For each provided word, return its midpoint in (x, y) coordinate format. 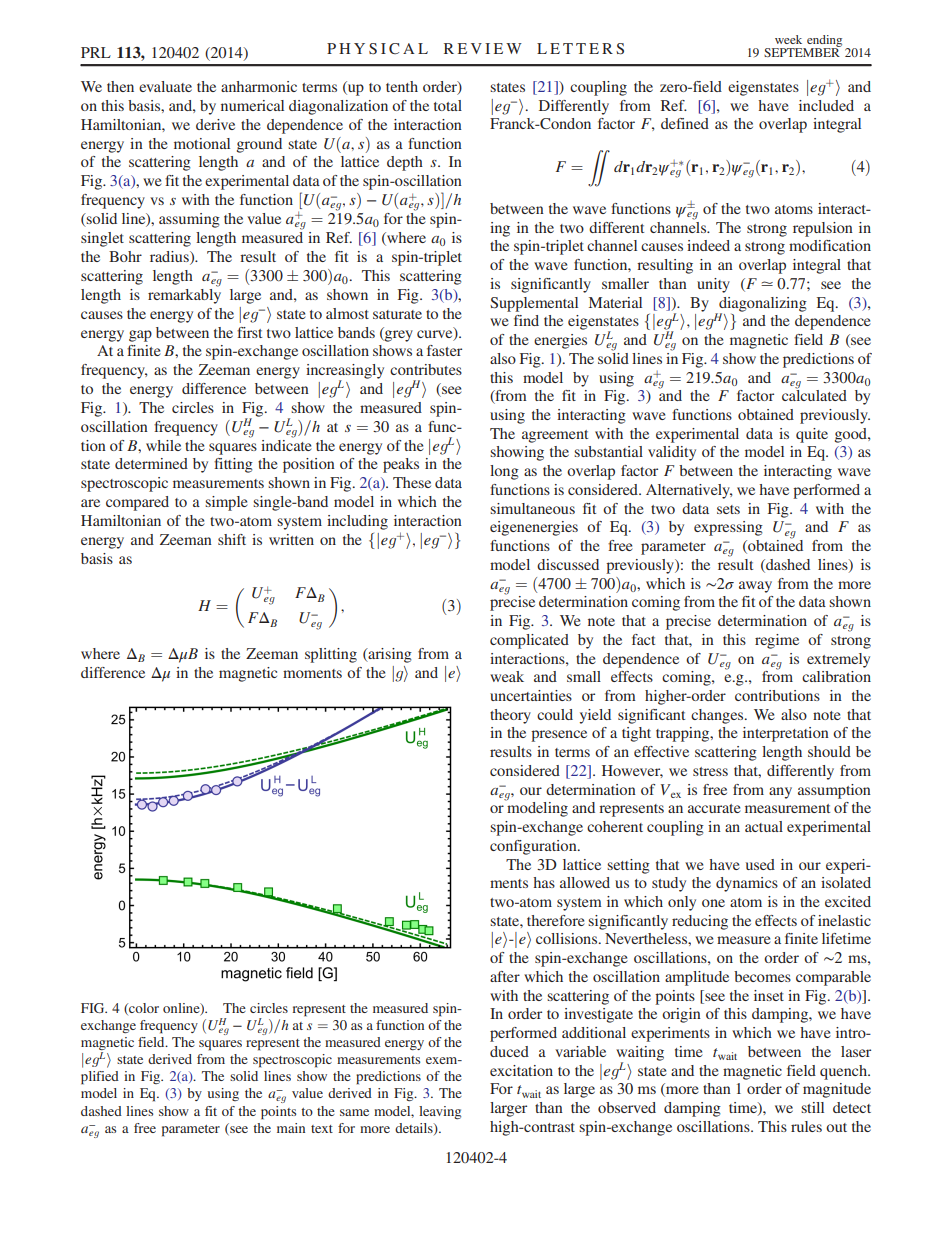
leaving (440, 1112)
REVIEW (483, 48)
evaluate (165, 86)
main (291, 1128)
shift (232, 539)
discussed (568, 564)
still (812, 1107)
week (788, 39)
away (755, 587)
